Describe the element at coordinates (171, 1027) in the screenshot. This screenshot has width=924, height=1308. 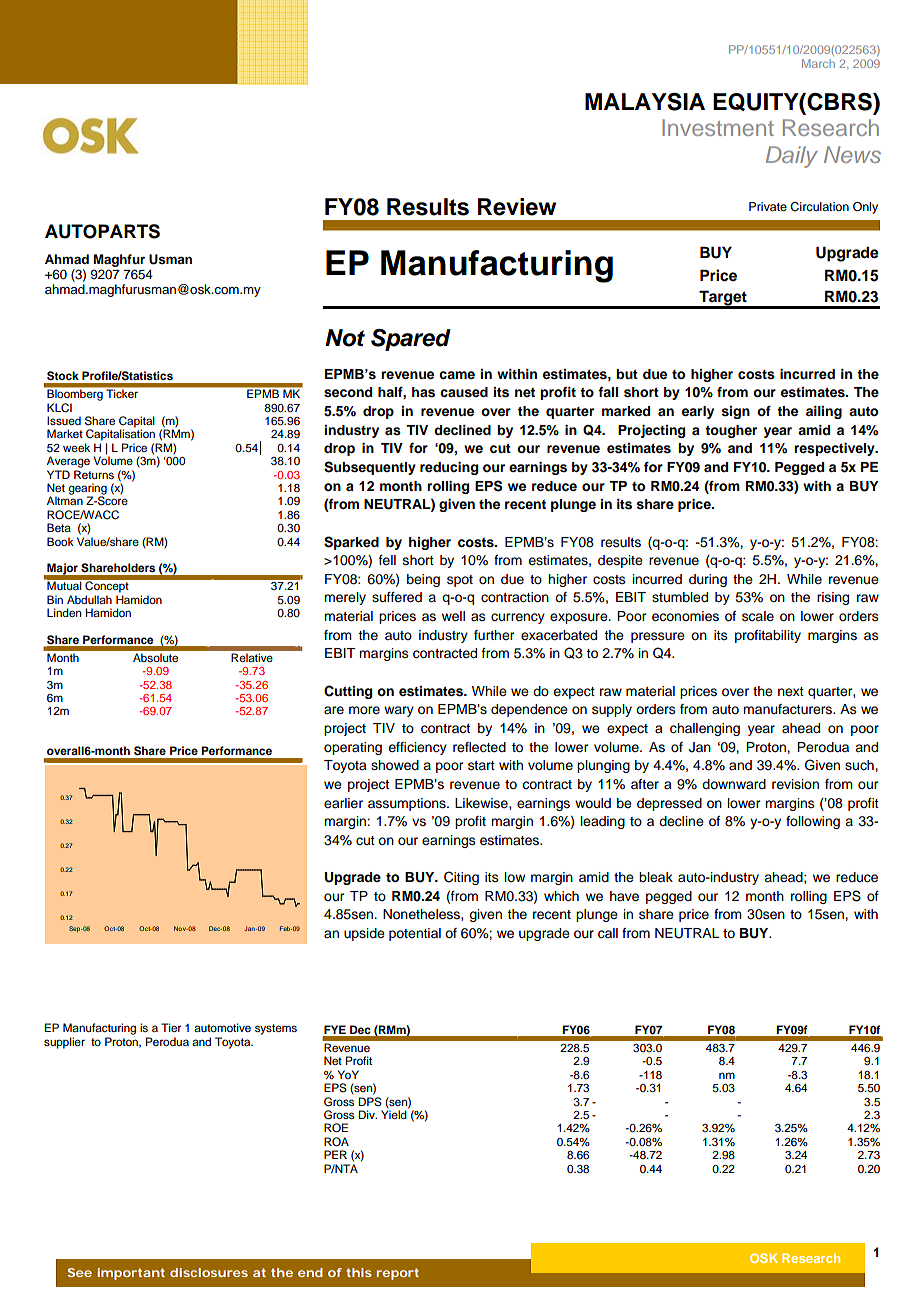
I see `Tier` at that location.
